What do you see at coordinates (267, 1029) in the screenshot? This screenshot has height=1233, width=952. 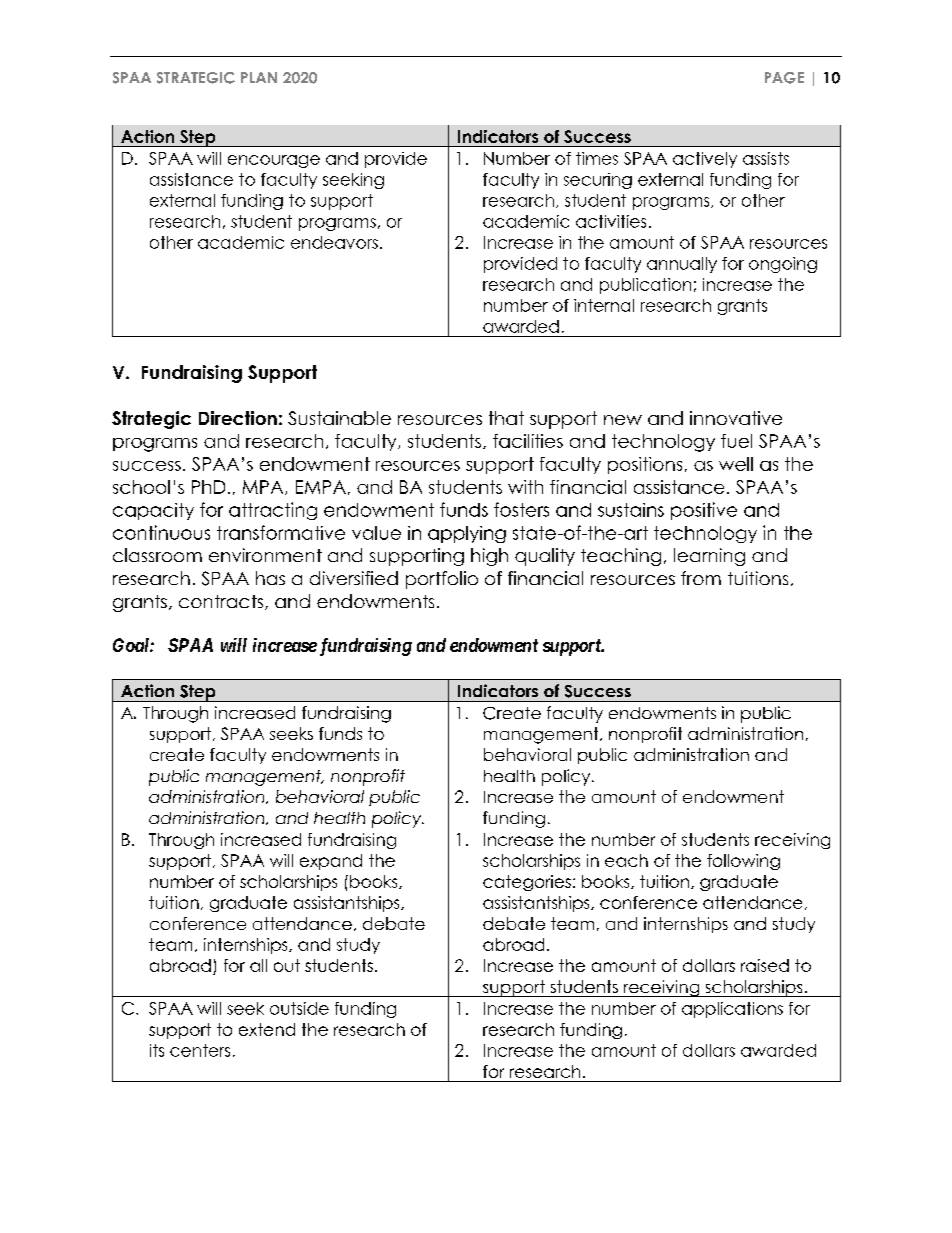 I see `extend` at bounding box center [267, 1029].
